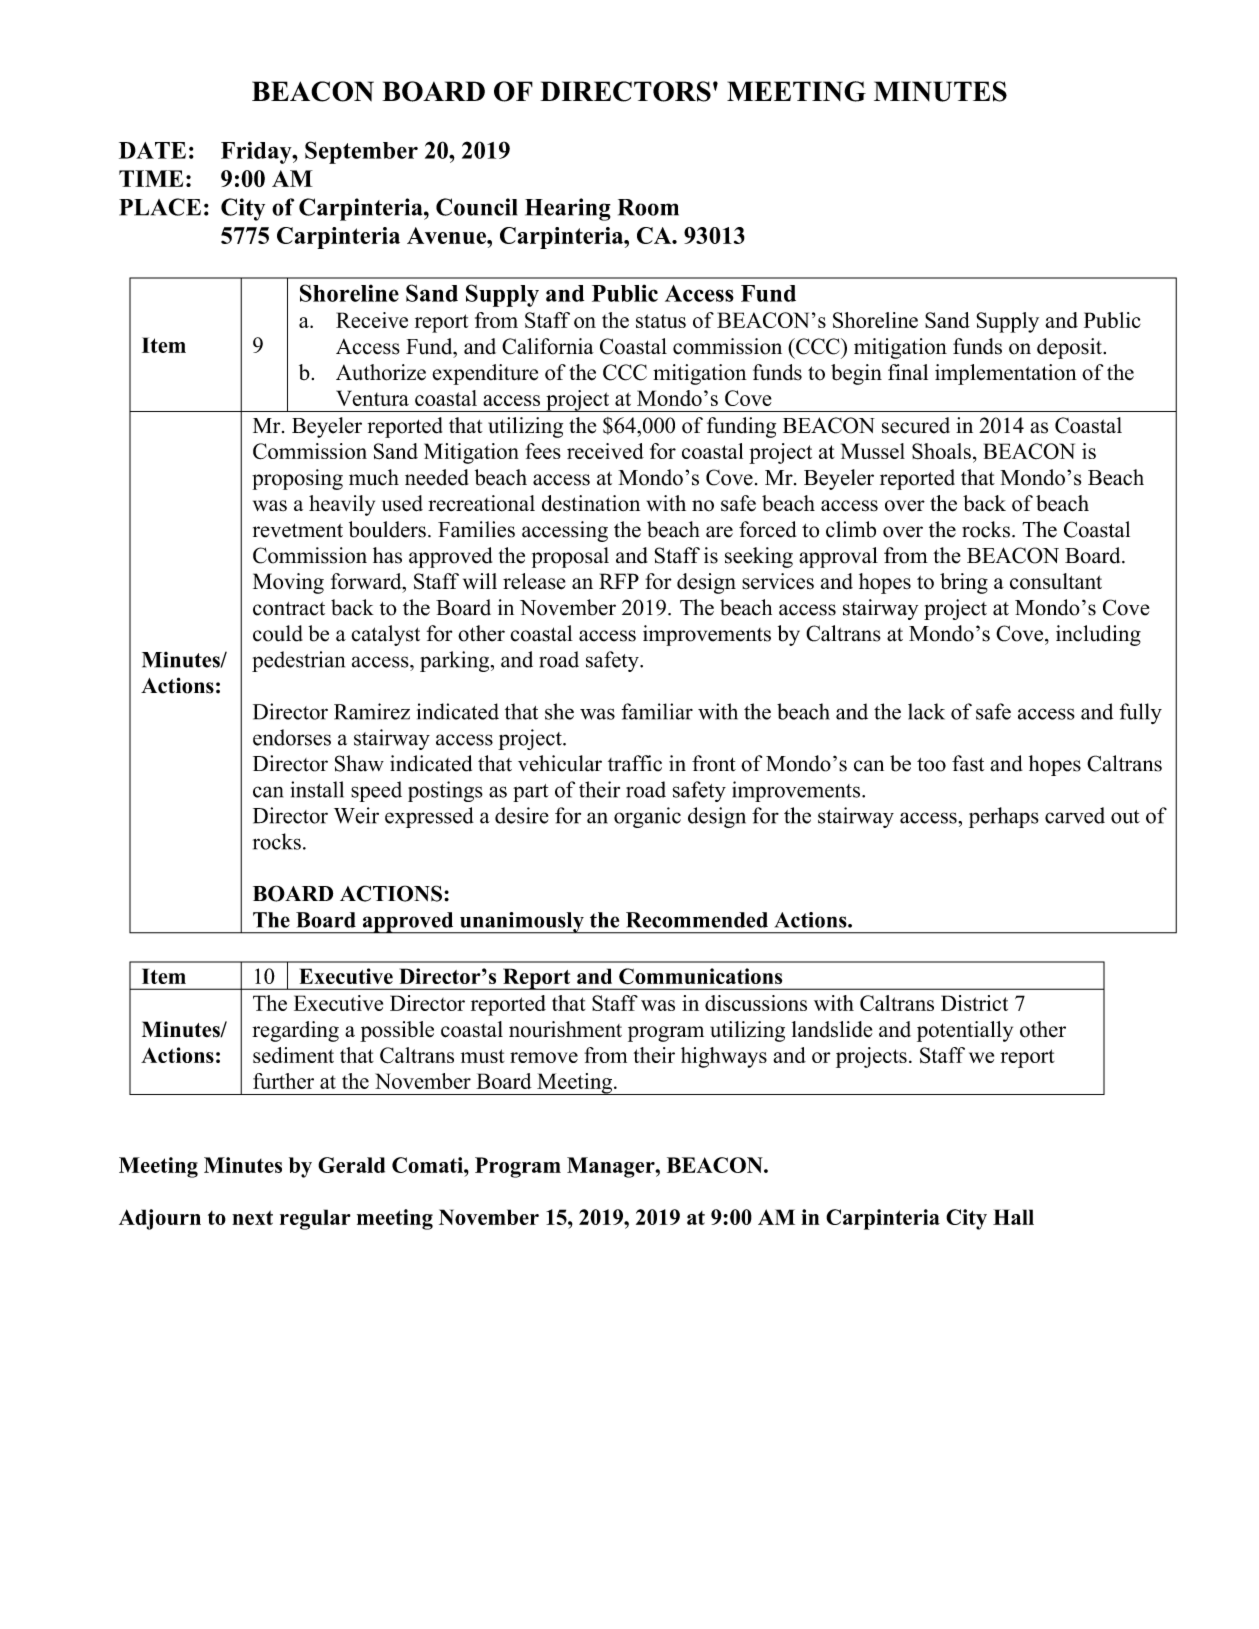 This screenshot has height=1629, width=1259. Describe the element at coordinates (648, 207) in the screenshot. I see `Room` at that location.
